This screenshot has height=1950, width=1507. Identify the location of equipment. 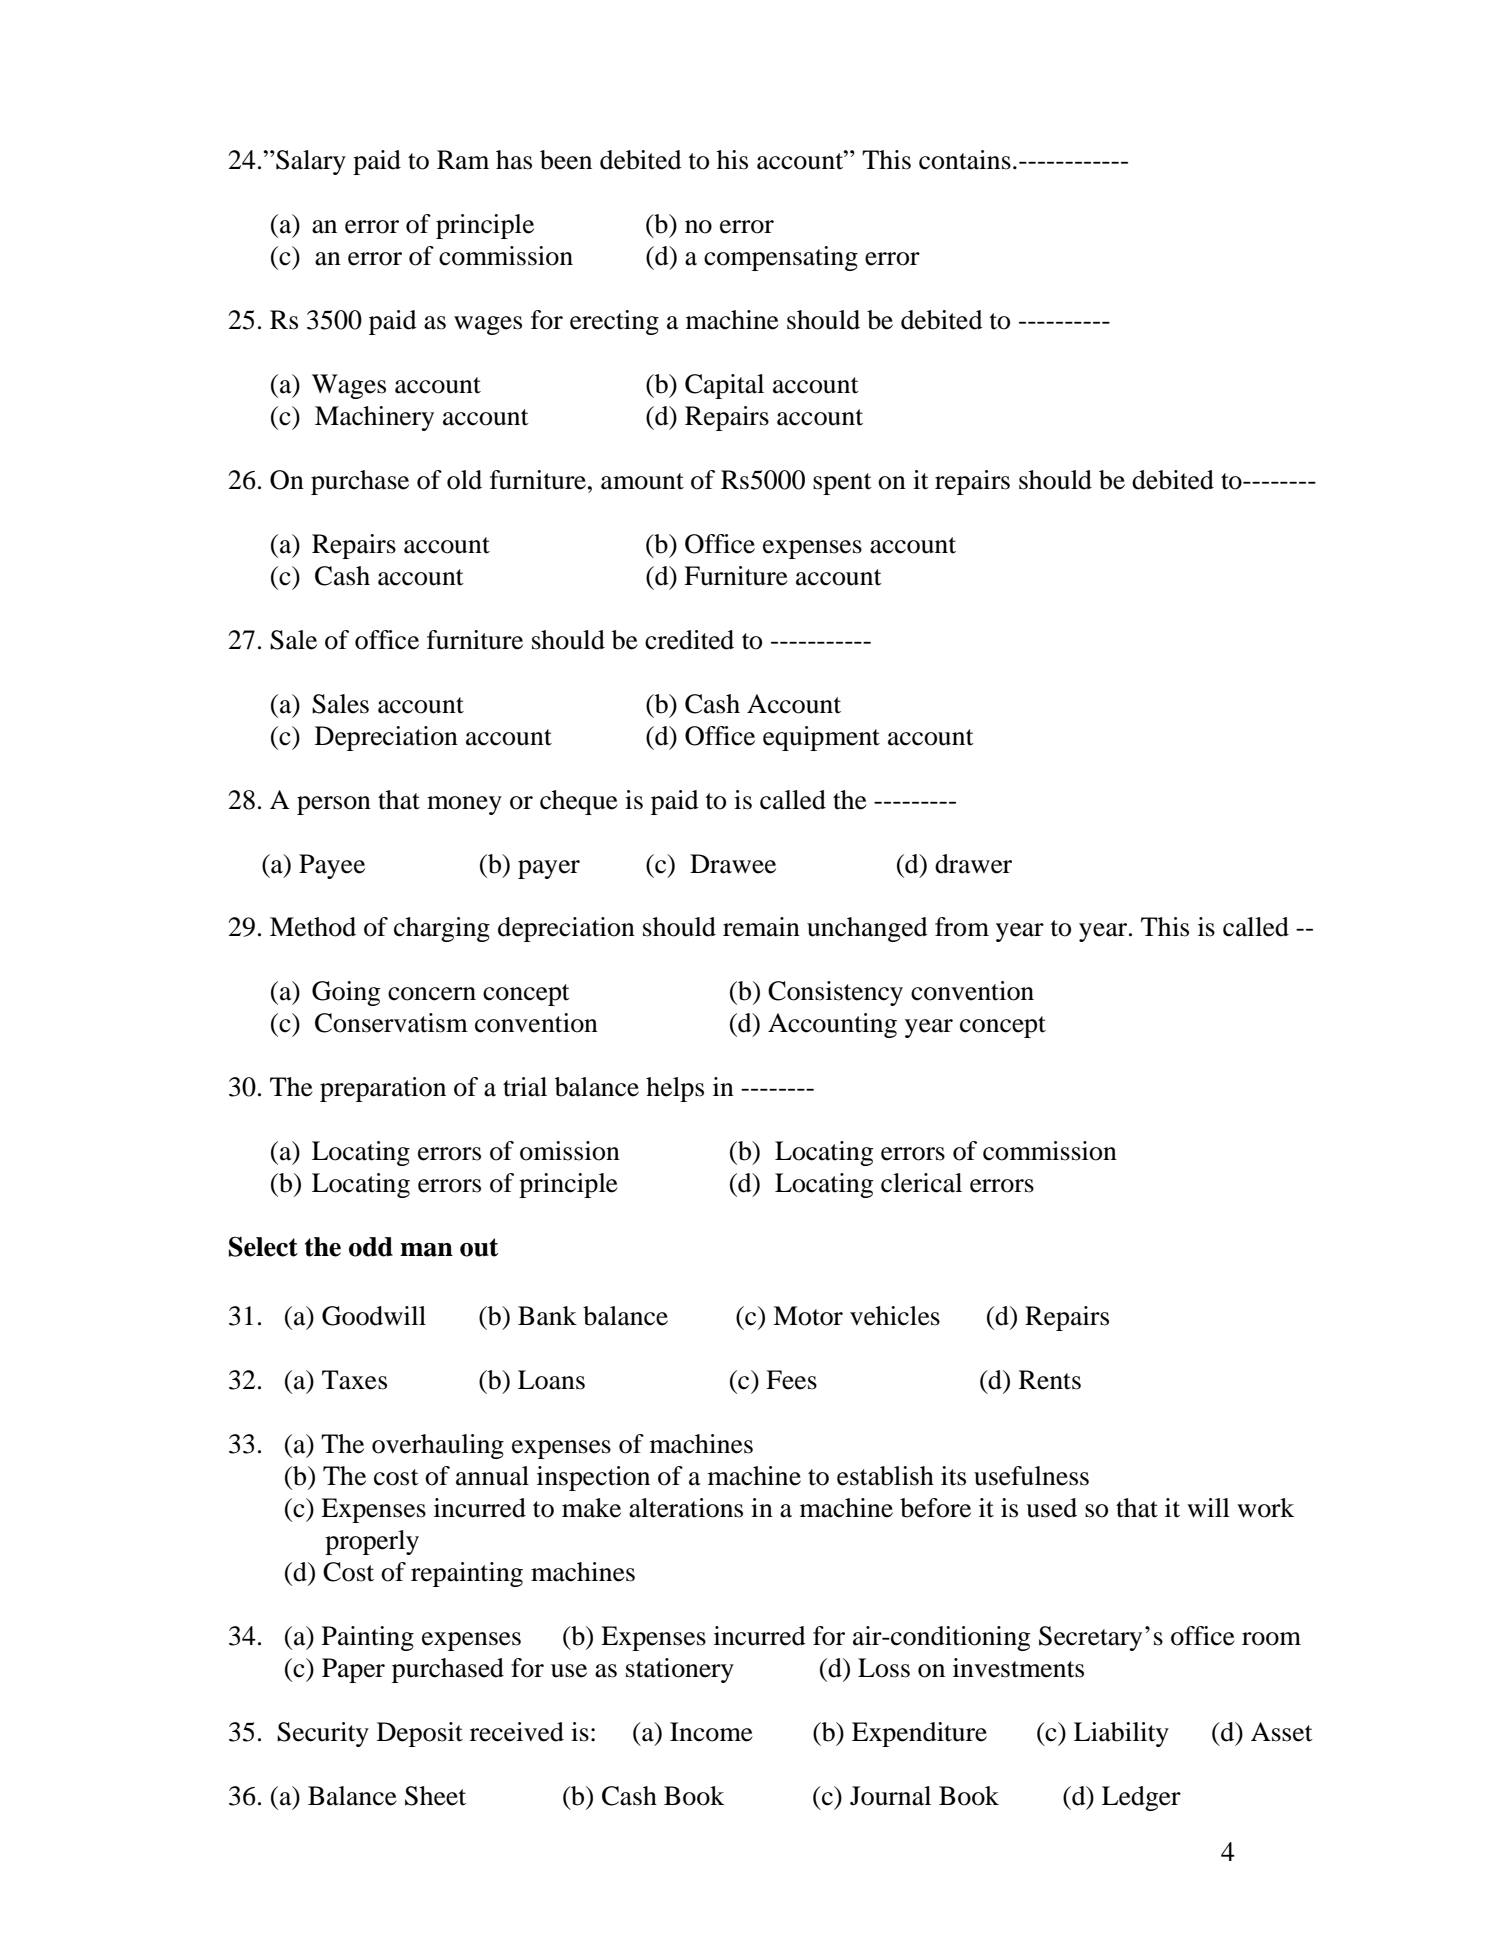
(821, 738).
